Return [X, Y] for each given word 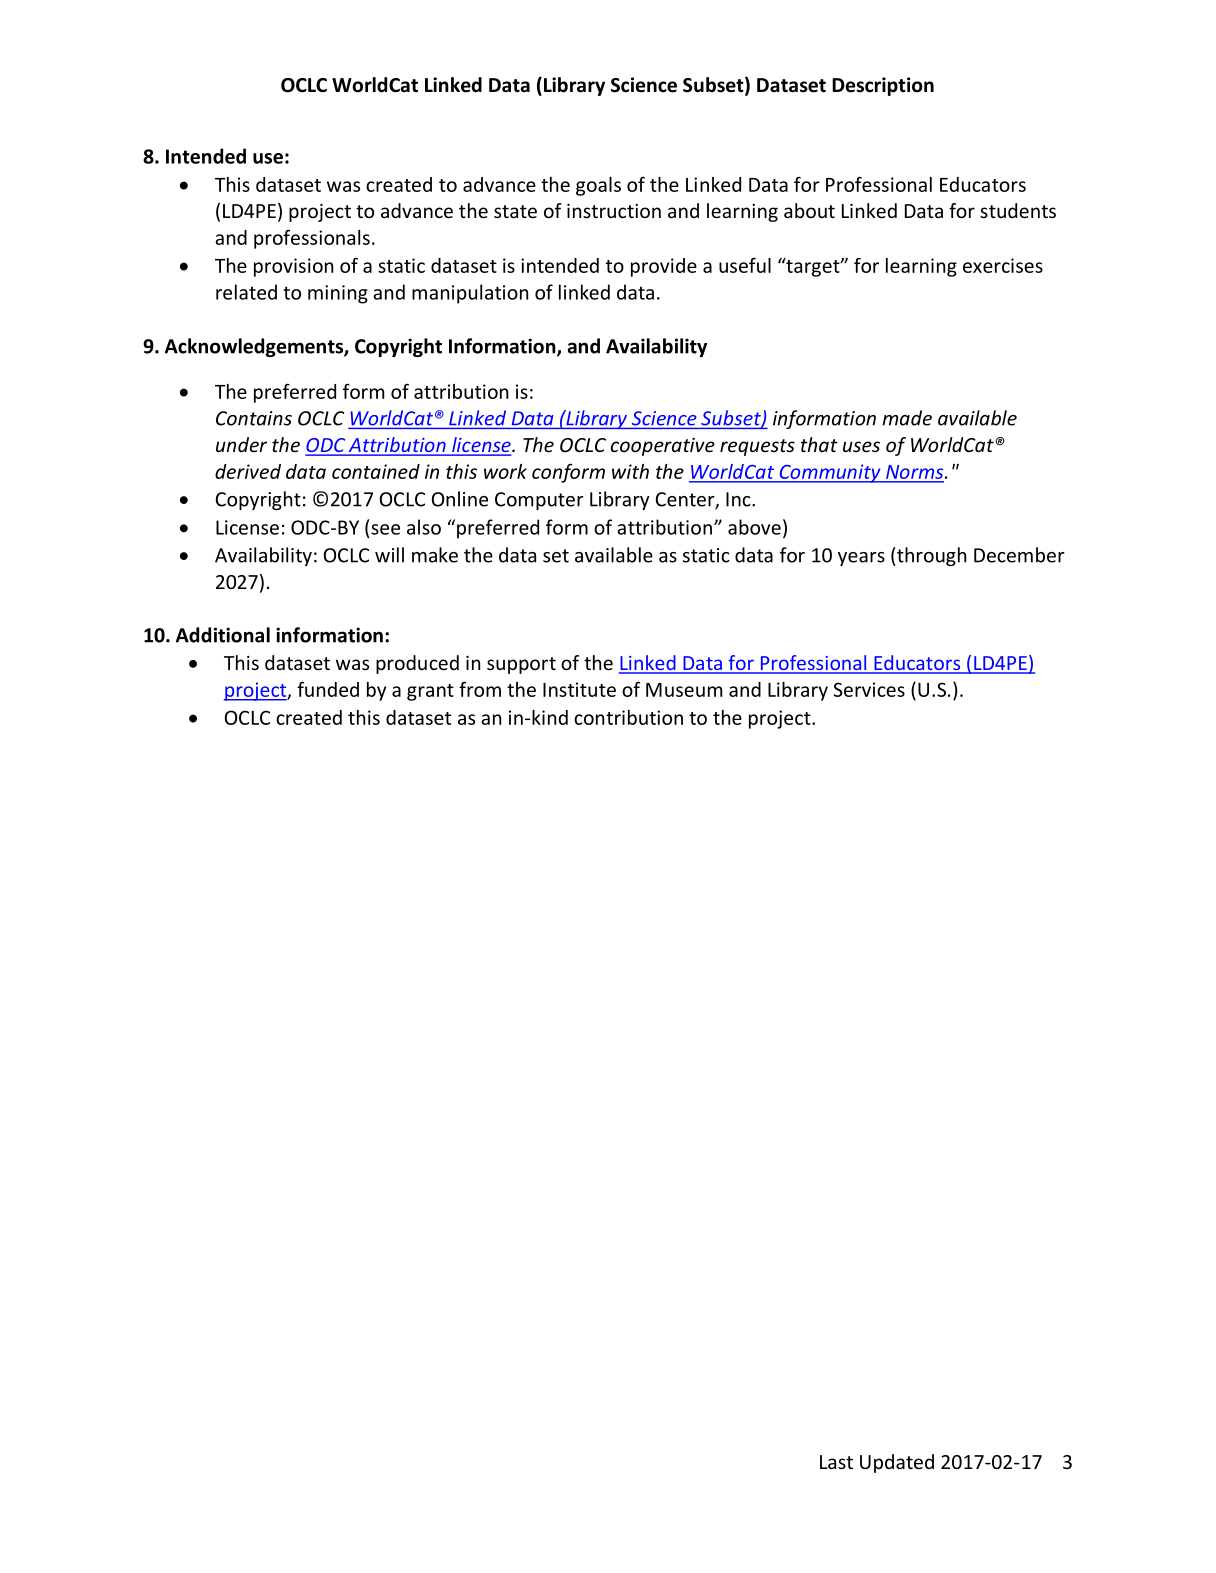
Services [869, 689]
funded [328, 689]
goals [598, 186]
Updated [897, 1463]
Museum [684, 690]
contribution [628, 717]
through [930, 556]
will [389, 555]
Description [883, 86]
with [630, 471]
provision [293, 267]
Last [836, 1462]
